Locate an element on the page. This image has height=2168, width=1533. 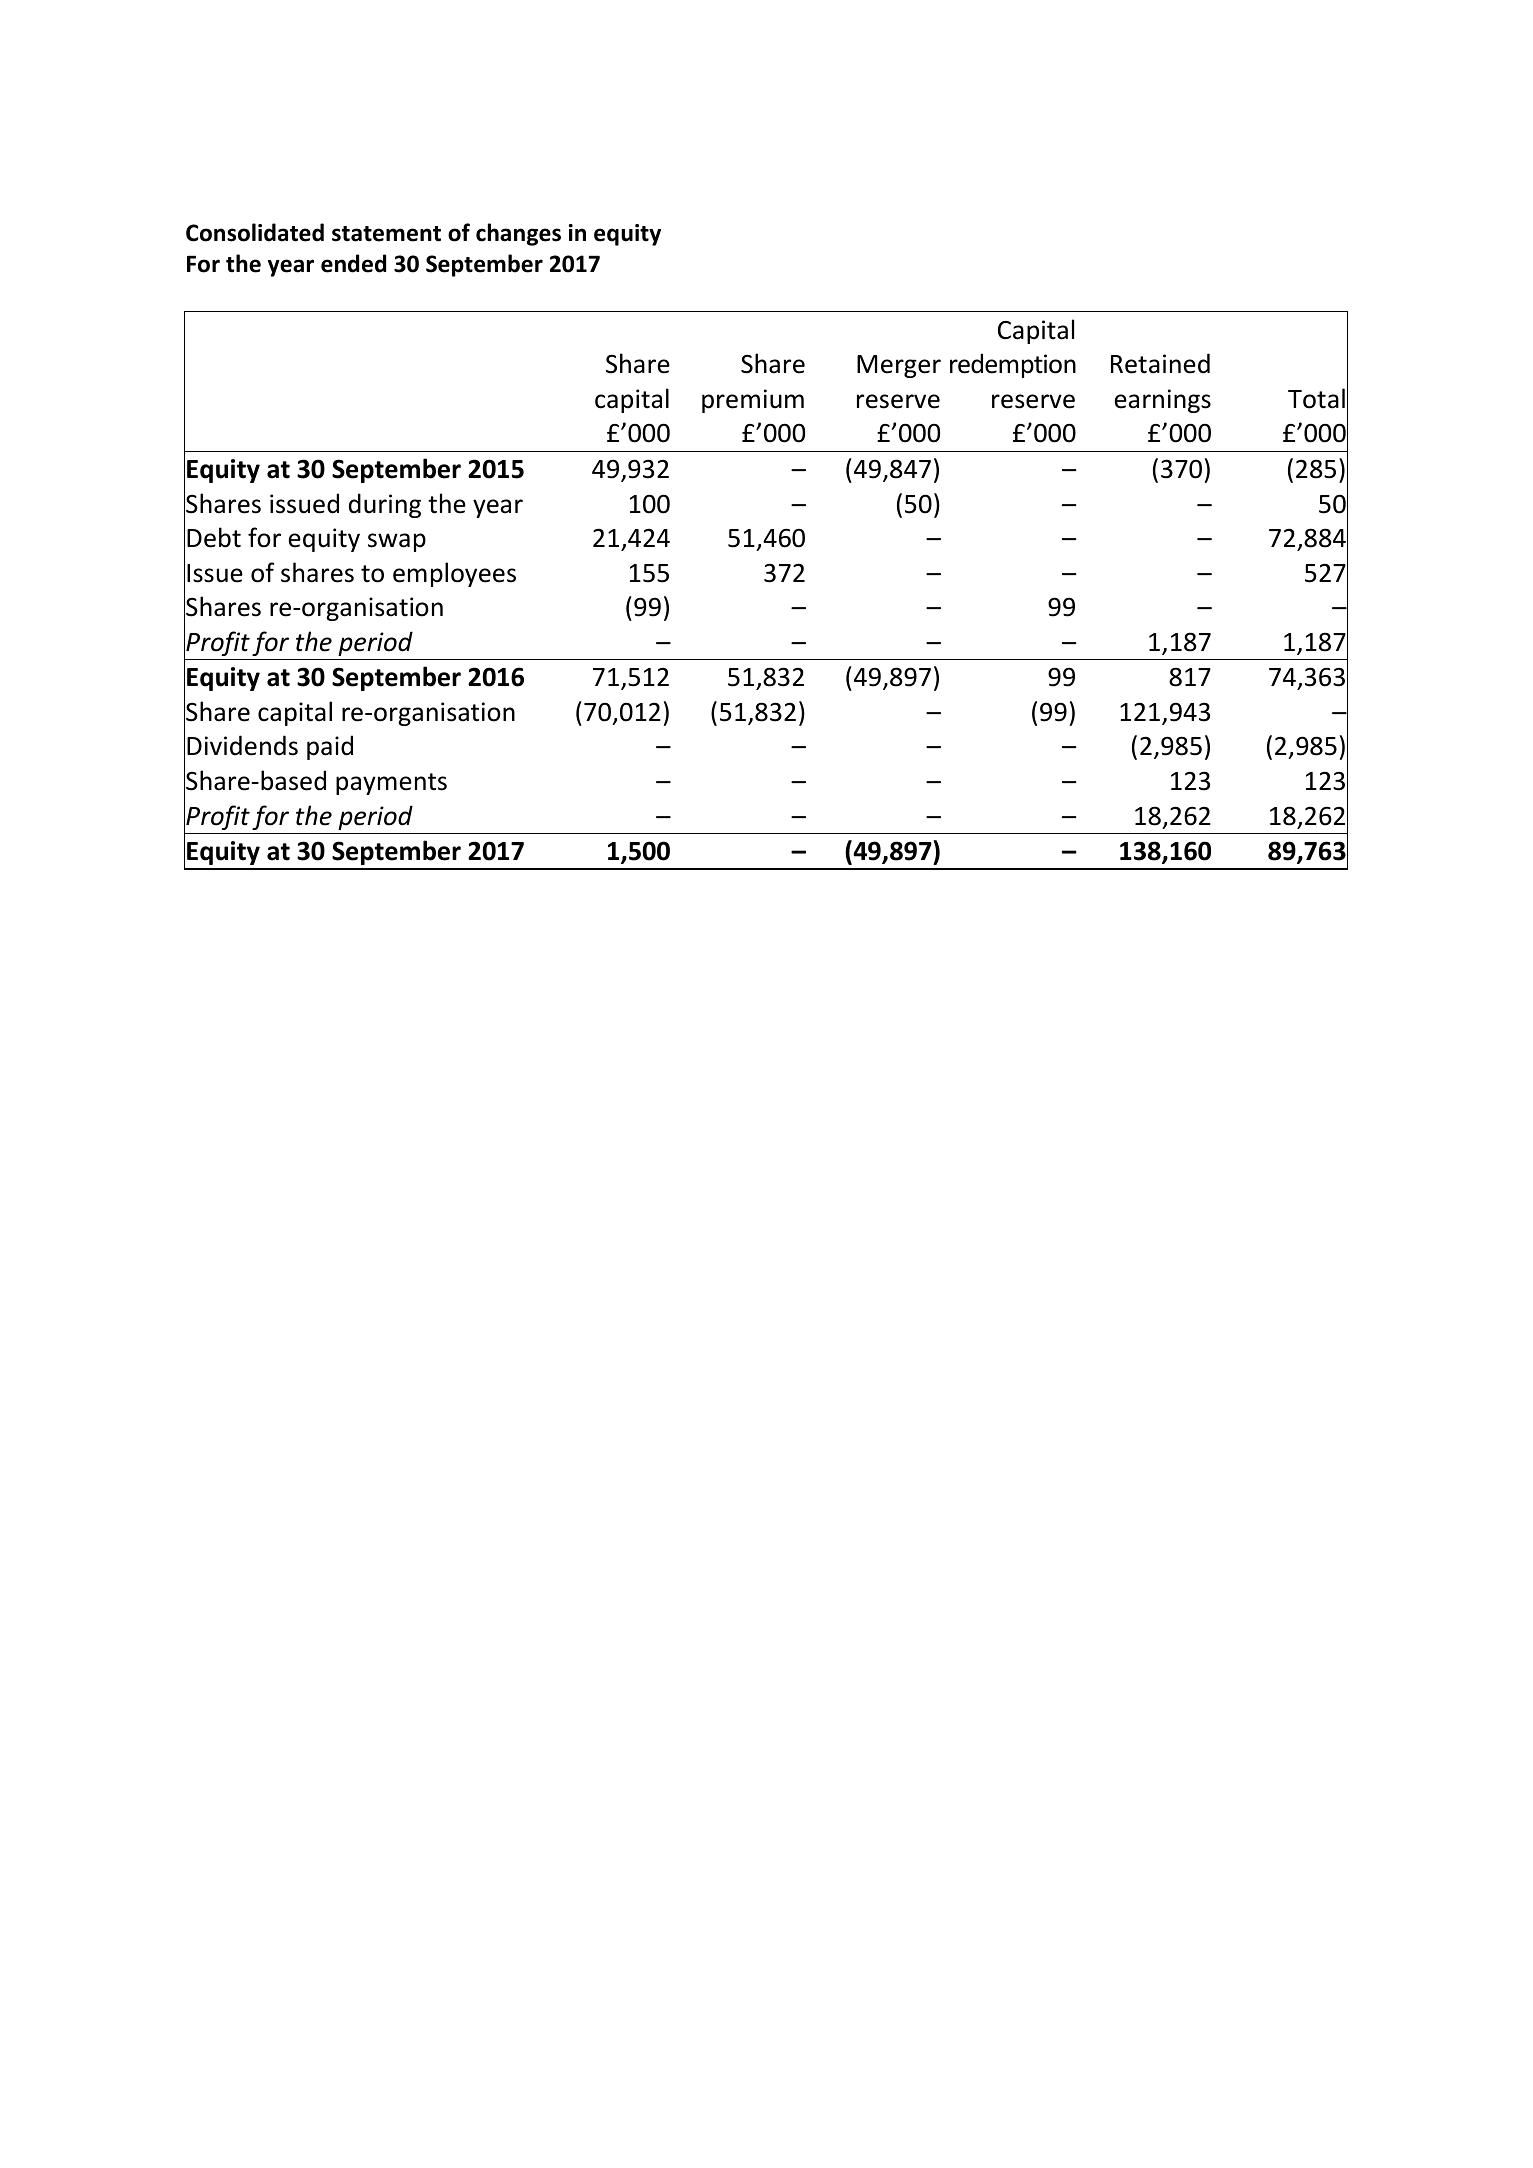
Retained is located at coordinates (1160, 363).
